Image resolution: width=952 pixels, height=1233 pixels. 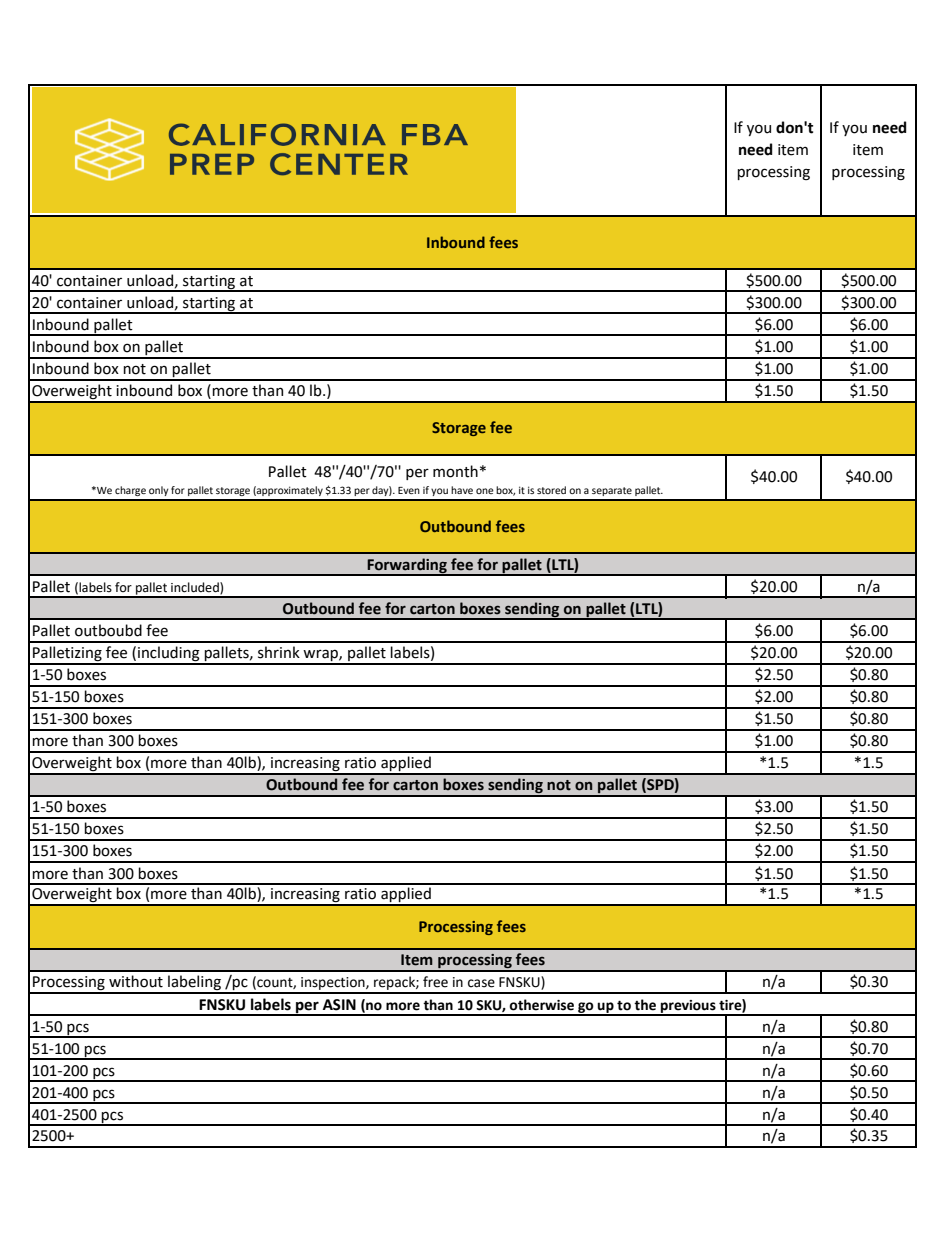 What do you see at coordinates (196, 588) in the screenshot?
I see `included` at bounding box center [196, 588].
